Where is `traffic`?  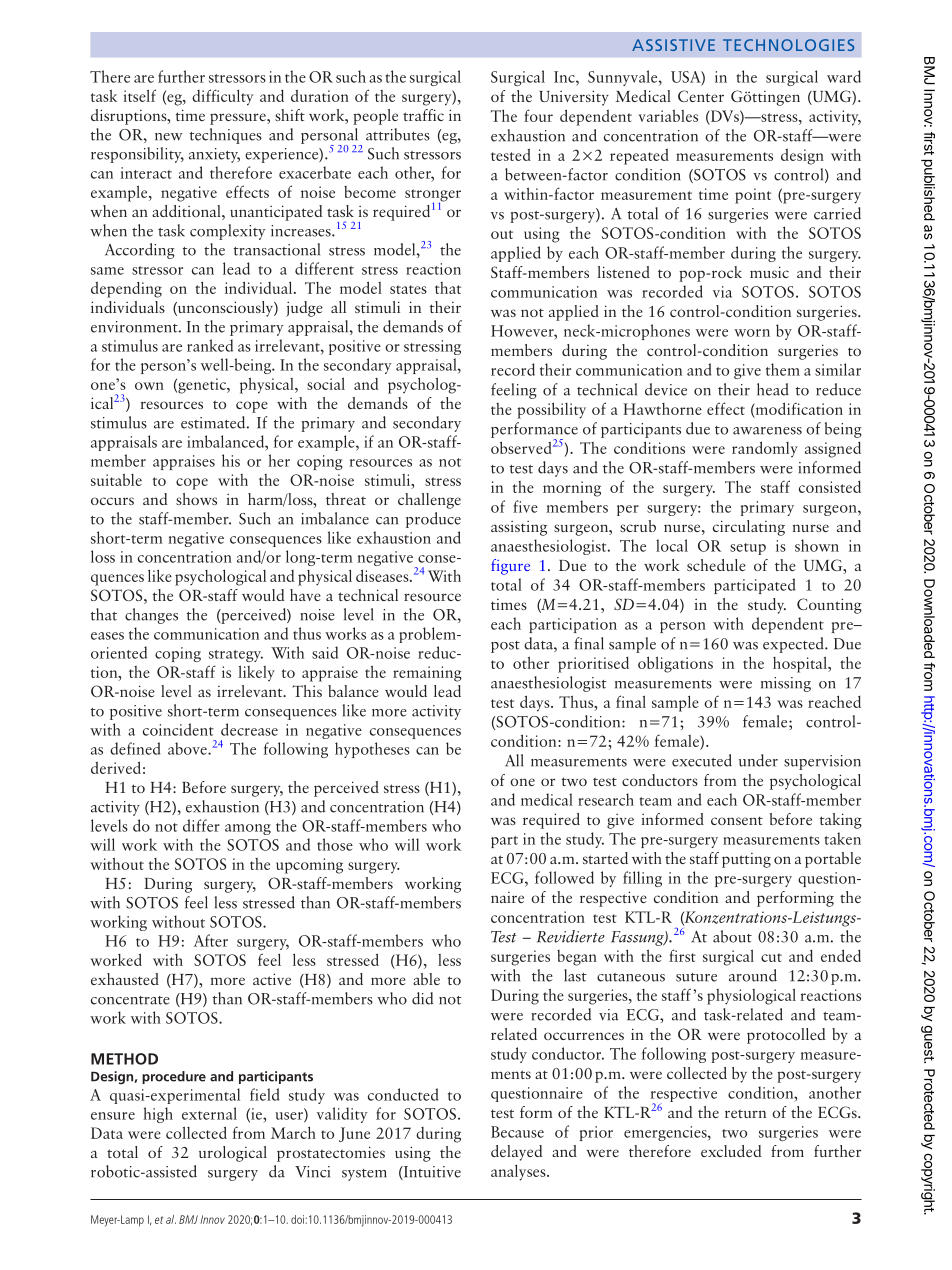
traffic is located at coordinates (423, 115).
